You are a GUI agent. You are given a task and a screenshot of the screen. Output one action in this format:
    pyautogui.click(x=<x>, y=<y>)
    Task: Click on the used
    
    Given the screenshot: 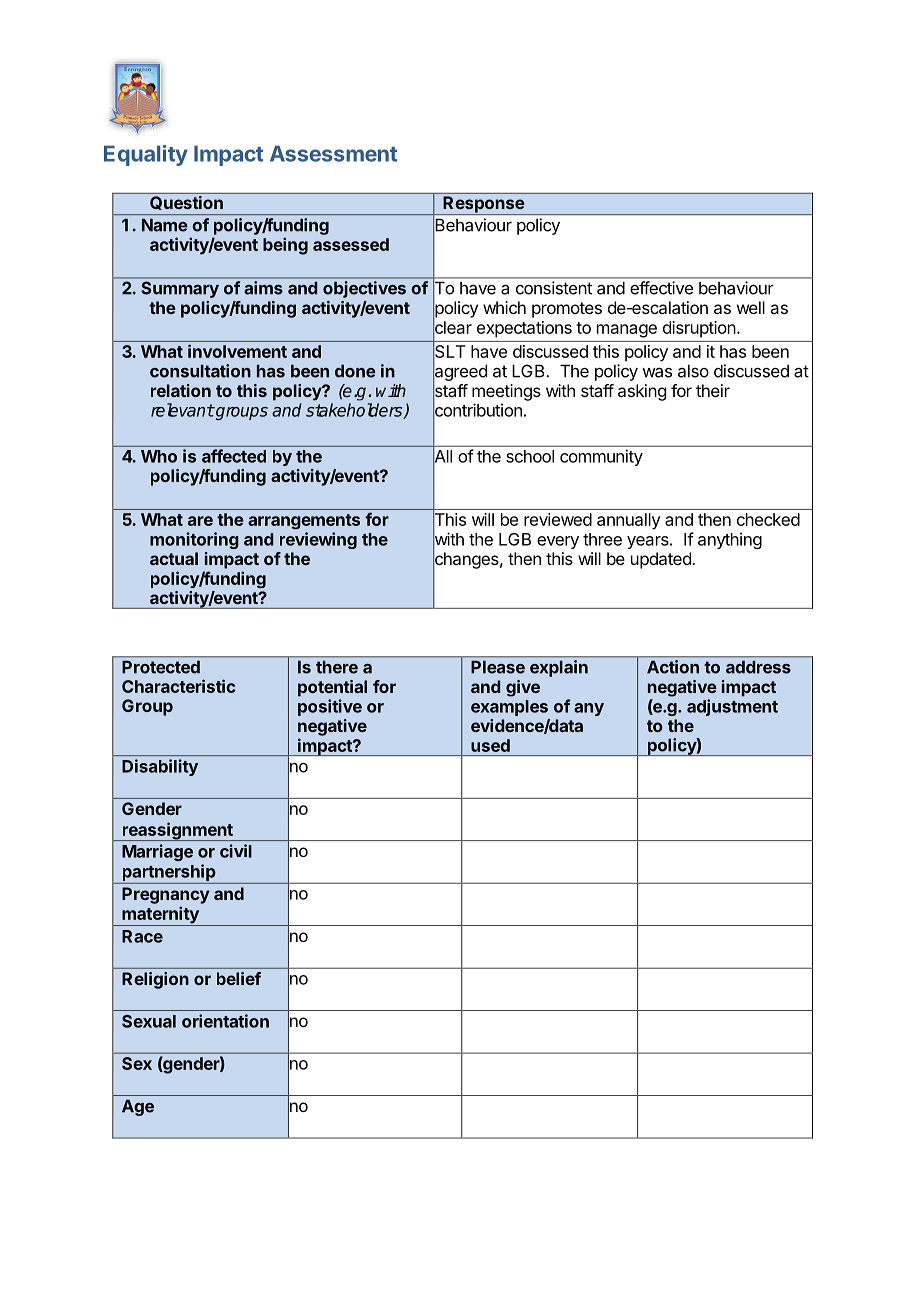 What is the action you would take?
    pyautogui.click(x=490, y=745)
